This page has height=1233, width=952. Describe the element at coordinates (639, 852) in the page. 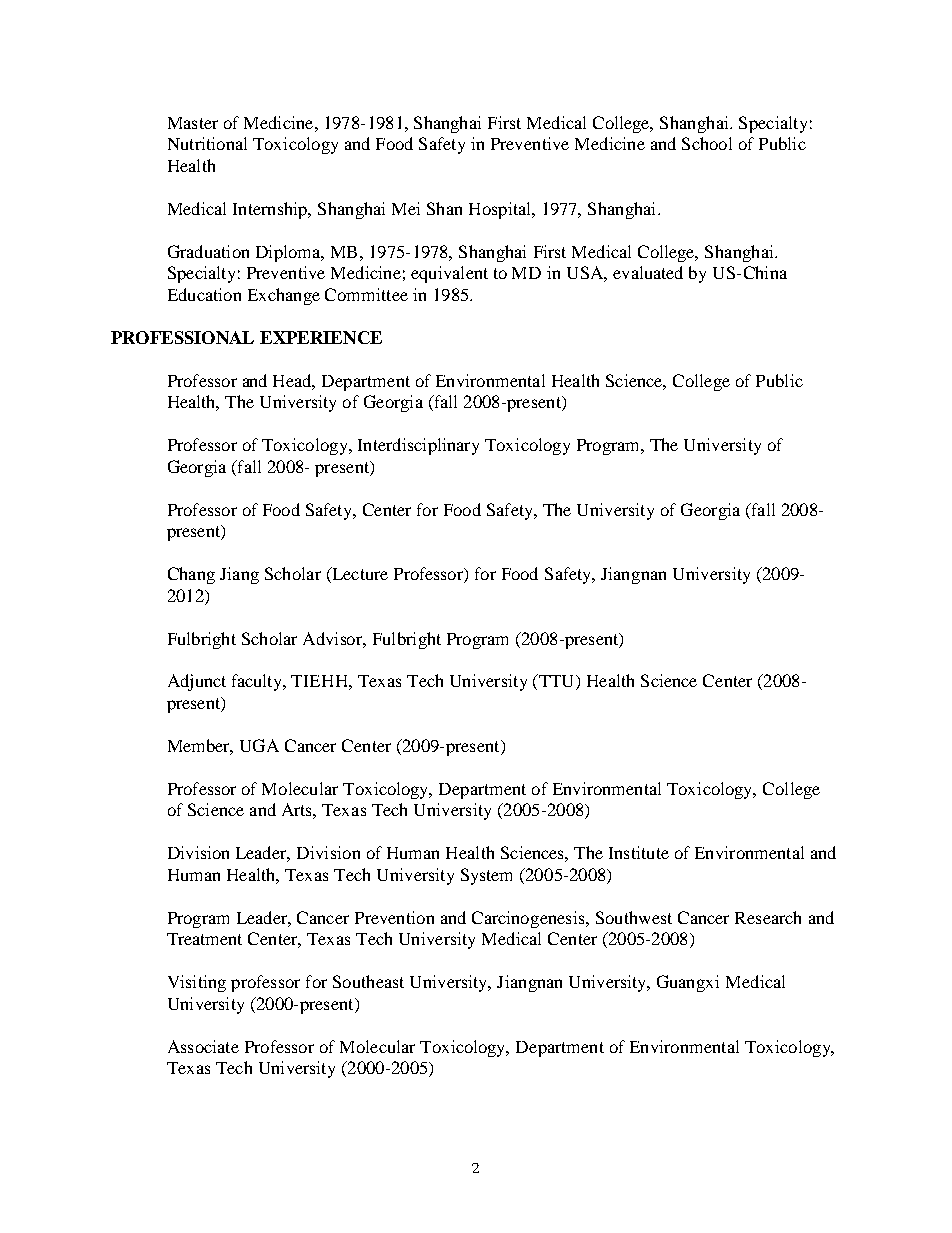

I see `Institute` at that location.
